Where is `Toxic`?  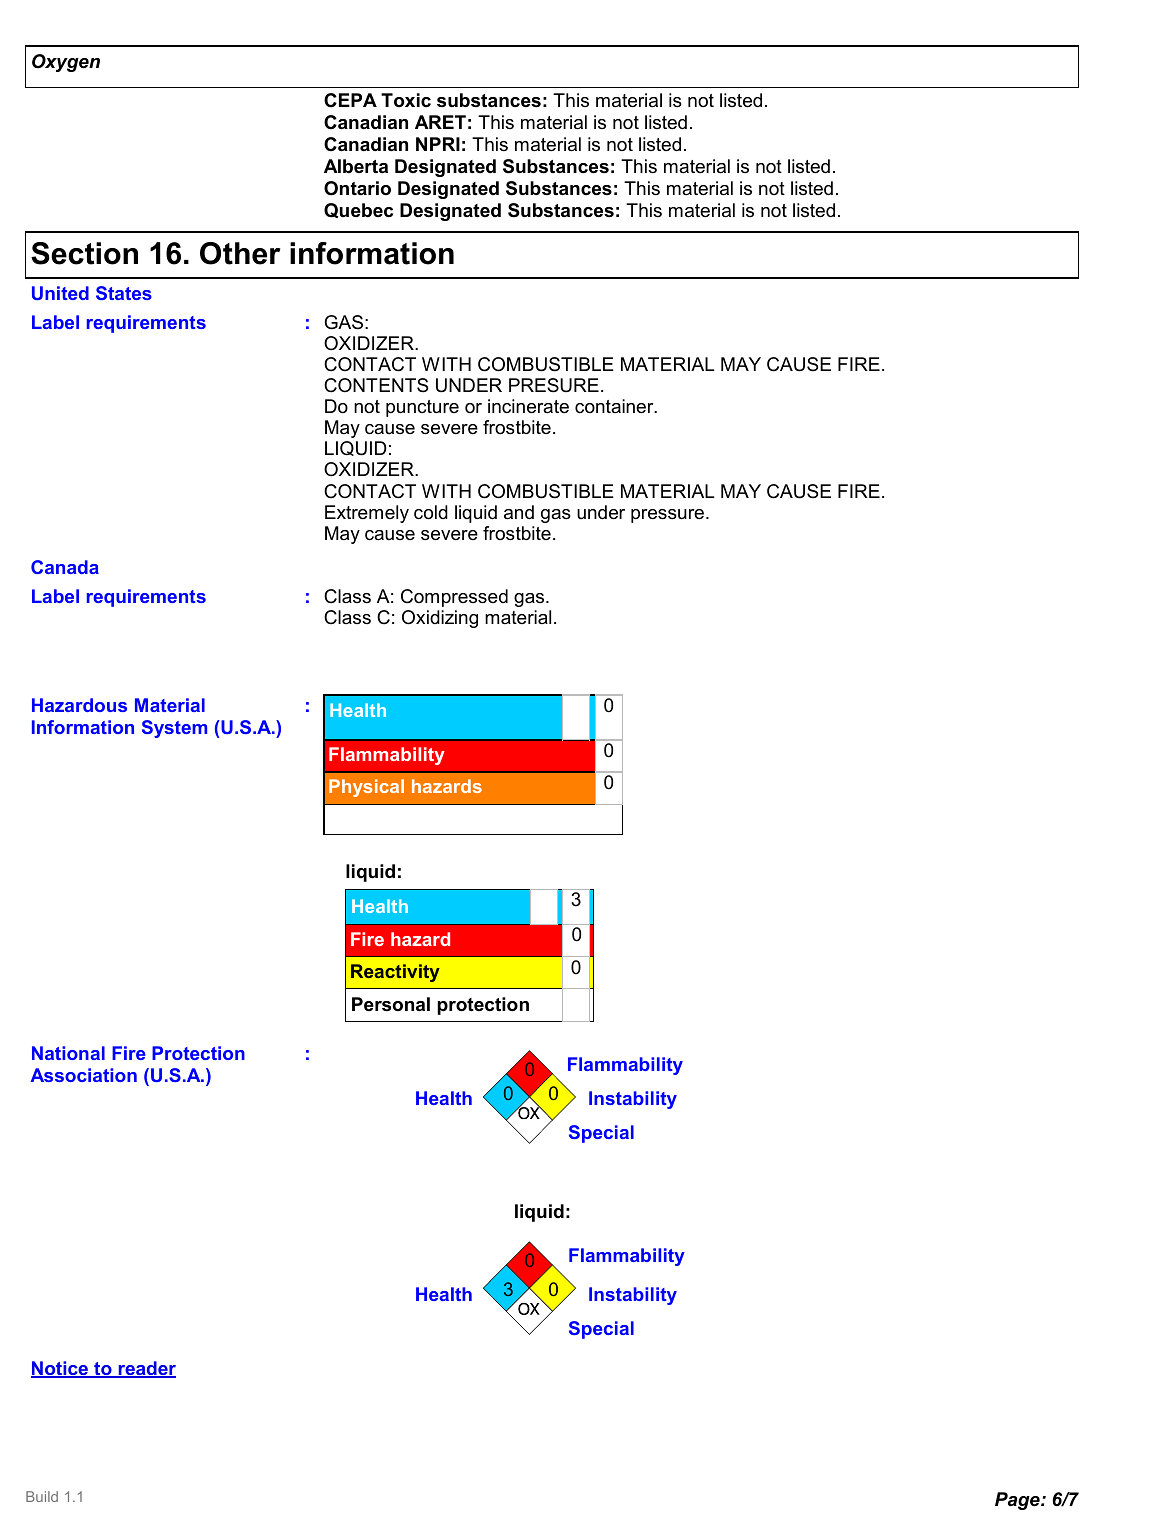
Toxic is located at coordinates (406, 100).
